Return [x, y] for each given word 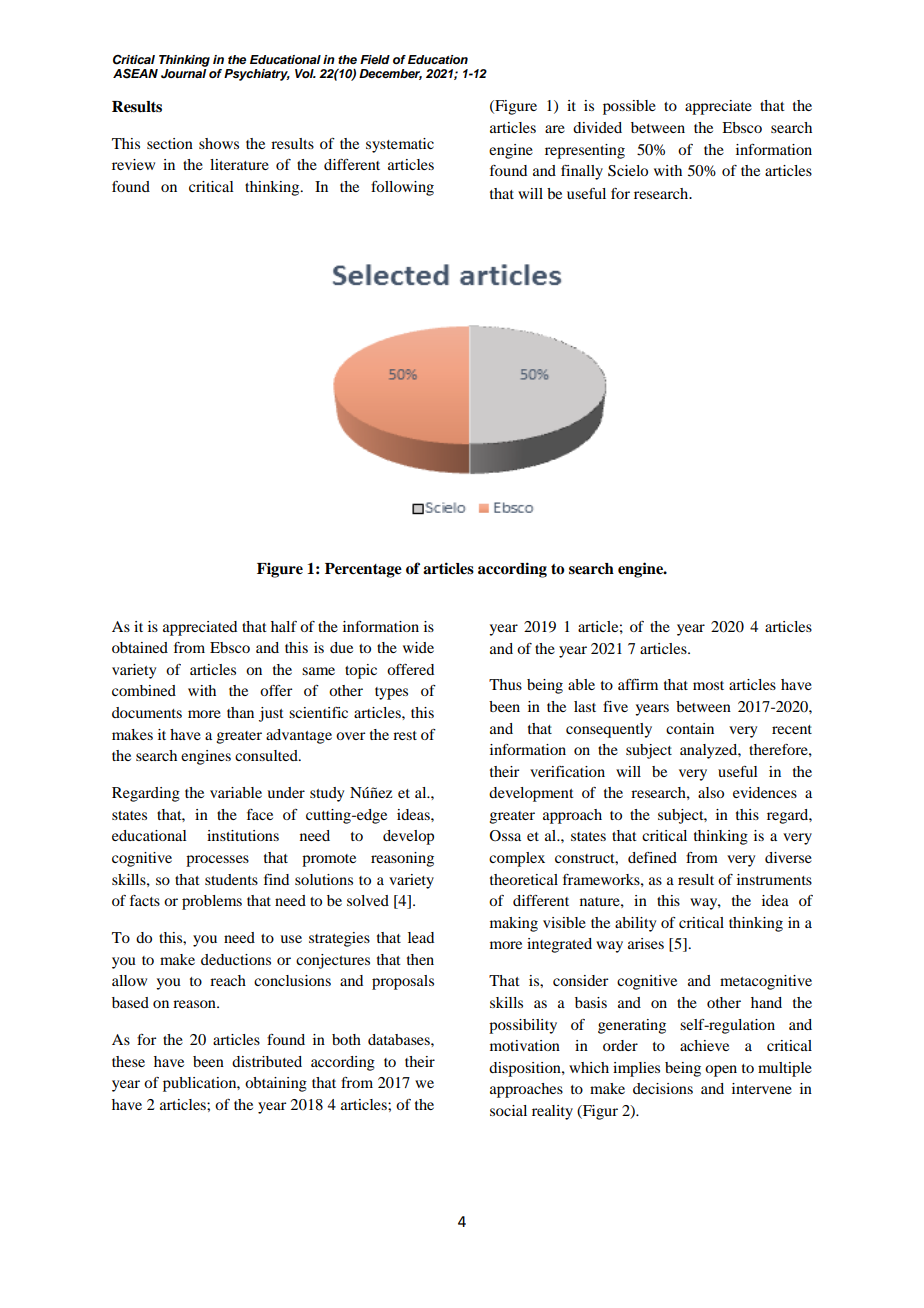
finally [582, 172]
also [711, 792]
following [402, 188]
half [284, 626]
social [508, 1110]
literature [239, 164]
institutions [243, 835]
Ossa [505, 836]
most [708, 685]
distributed [267, 1061]
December [390, 74]
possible [629, 107]
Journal [183, 74]
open [721, 1071]
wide [418, 647]
